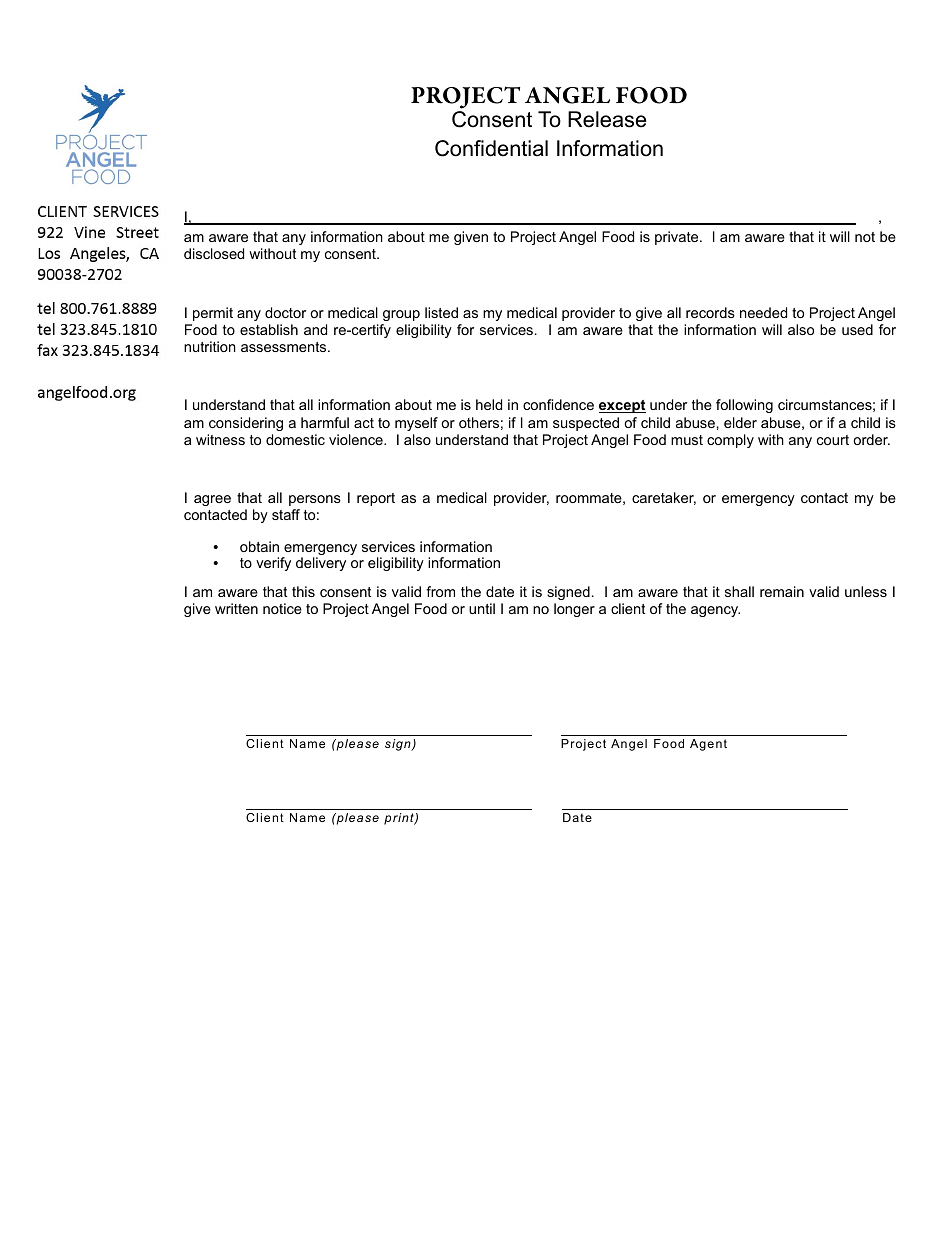  I want to click on private, so click(678, 238).
